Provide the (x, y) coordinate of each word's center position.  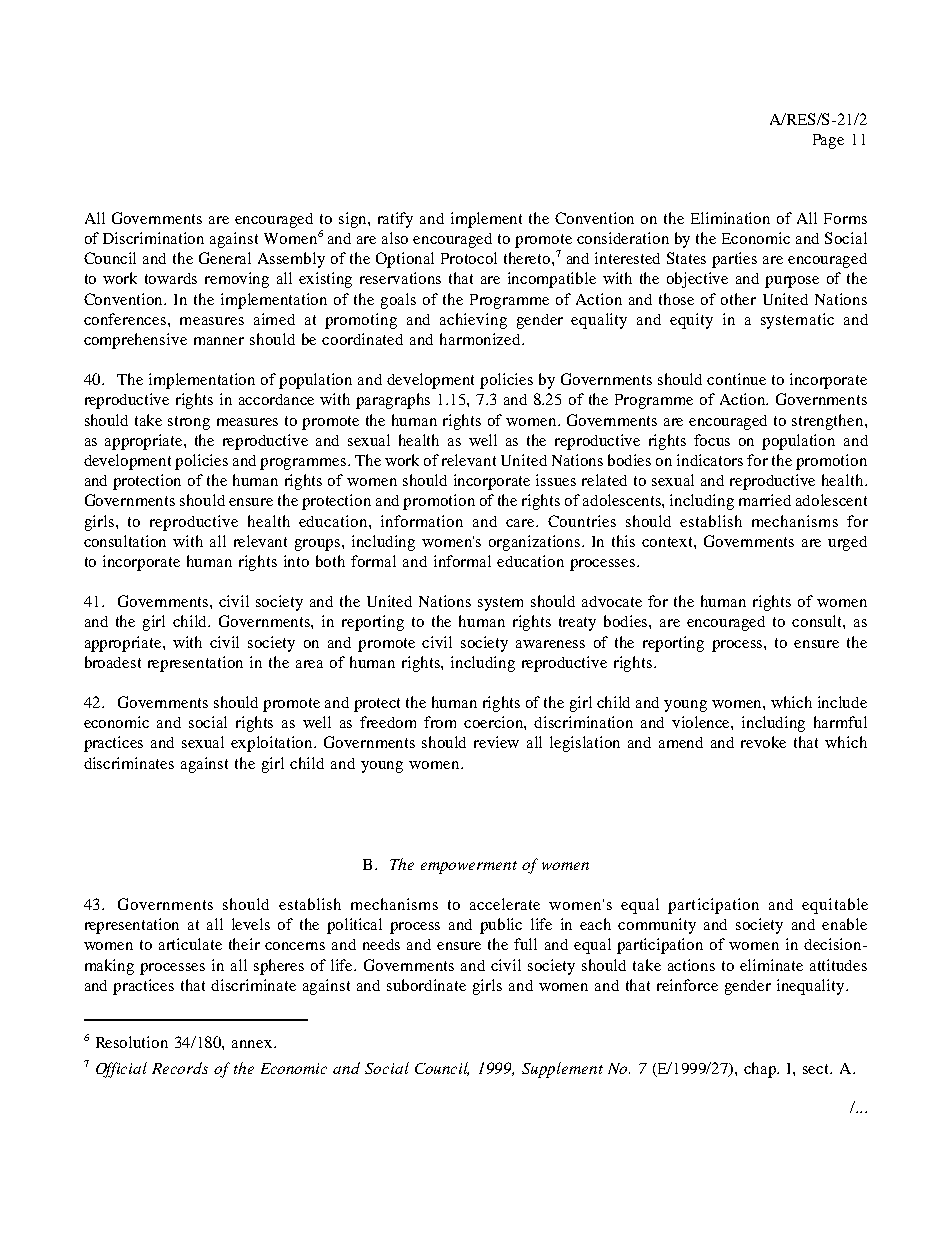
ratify (395, 220)
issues (556, 480)
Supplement (562, 1070)
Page (828, 141)
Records (180, 1068)
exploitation (273, 744)
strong (189, 423)
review (496, 742)
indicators (710, 460)
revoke (763, 742)
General (225, 258)
